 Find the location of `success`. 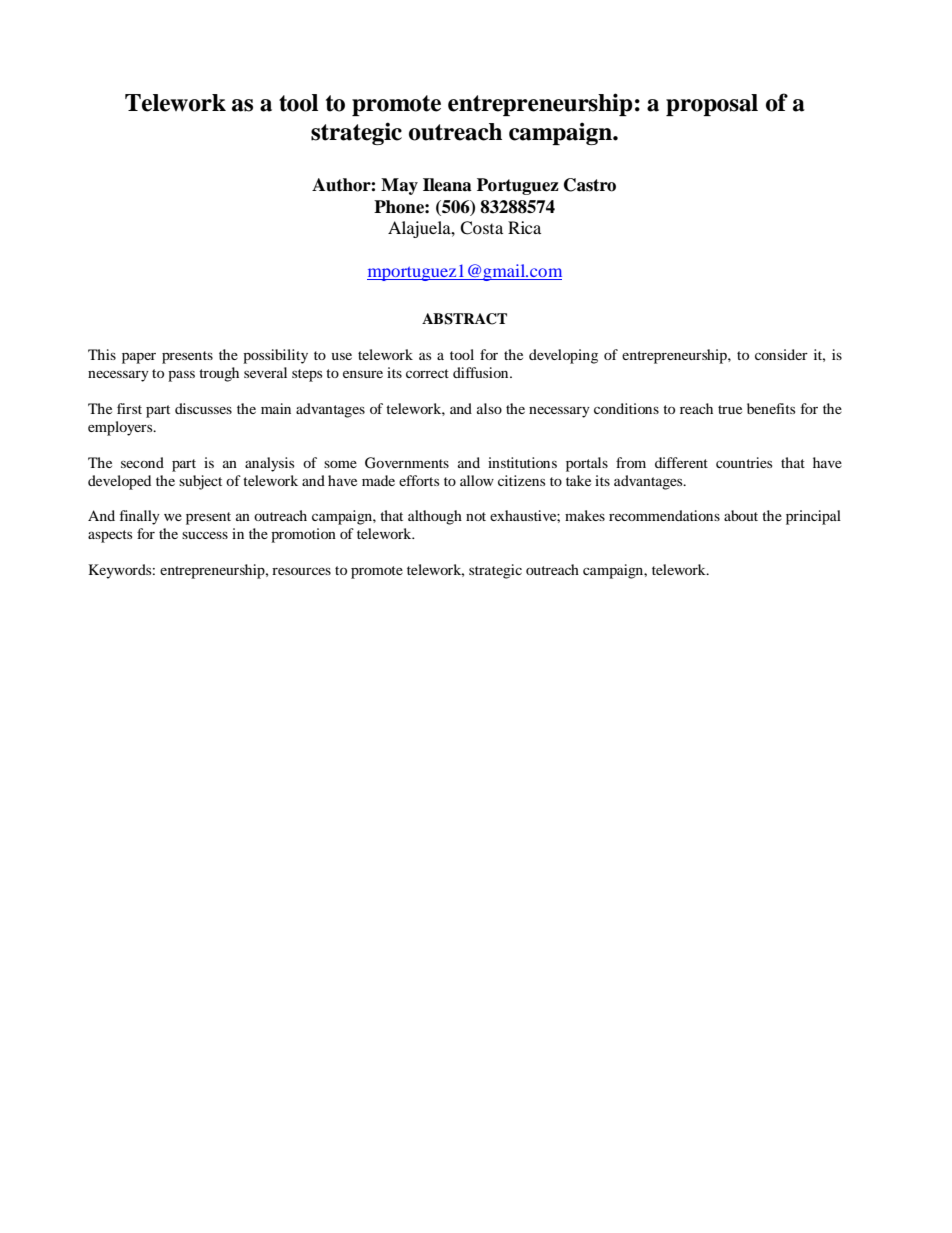

success is located at coordinates (205, 535).
